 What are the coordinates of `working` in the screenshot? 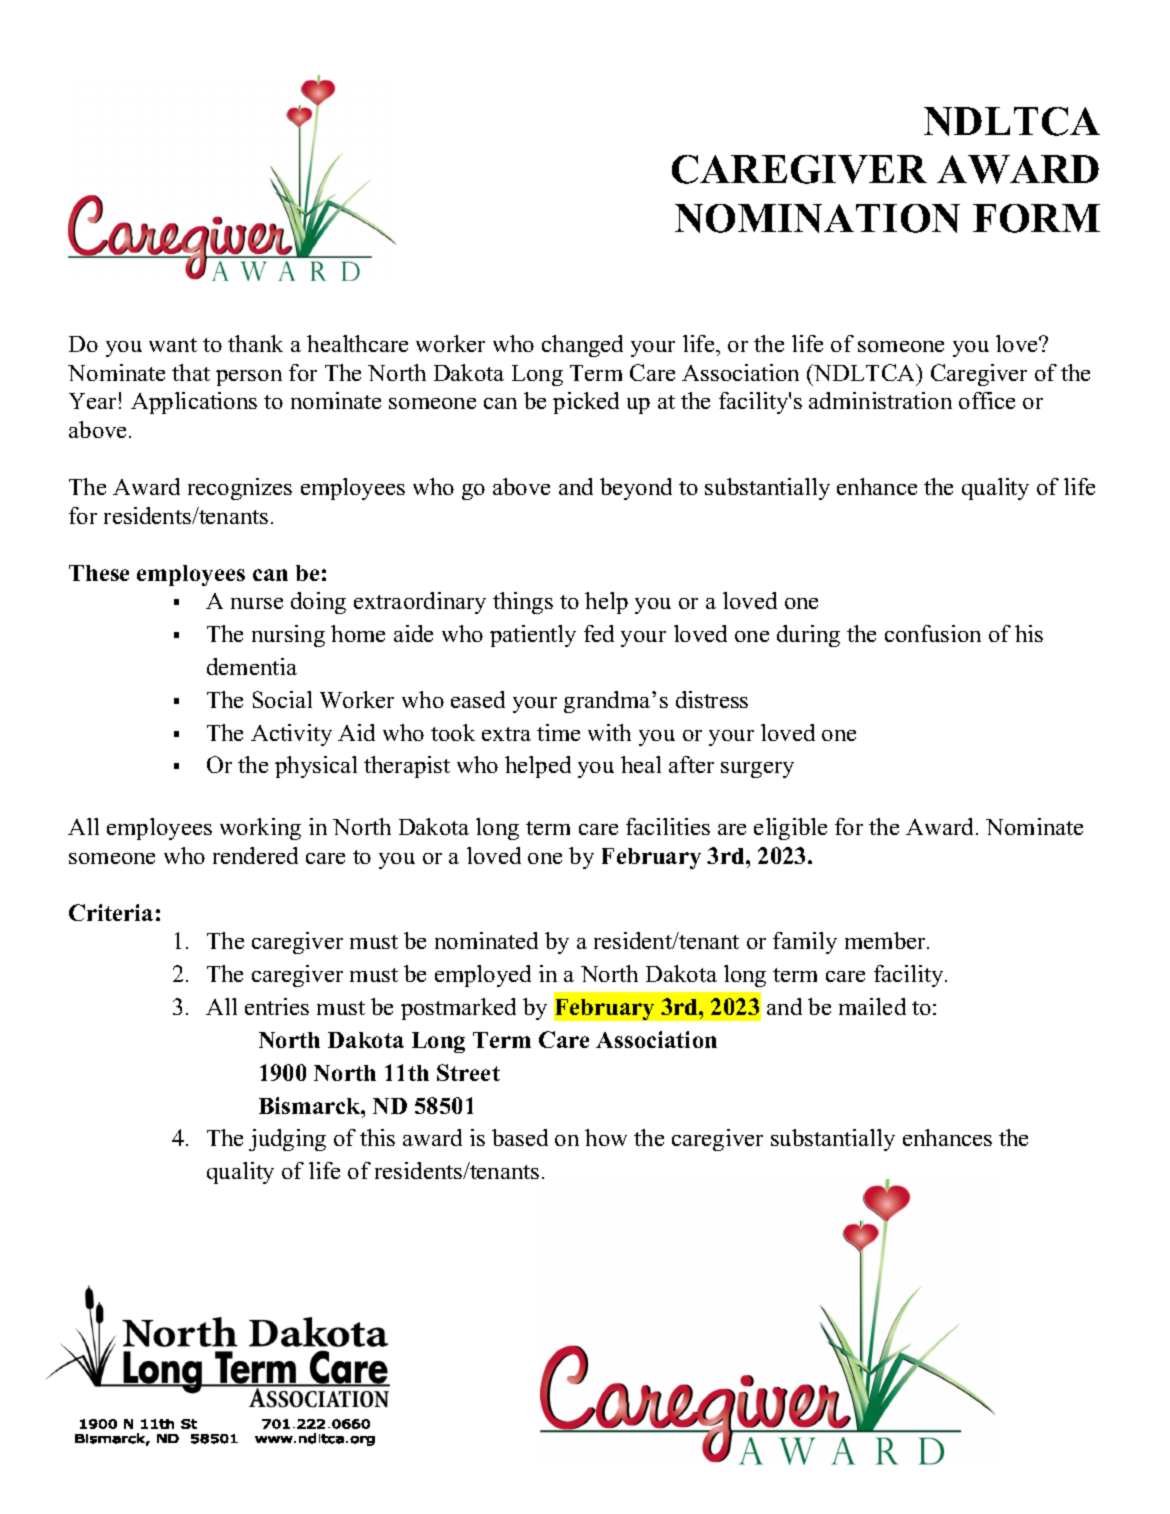 It's located at (260, 829).
